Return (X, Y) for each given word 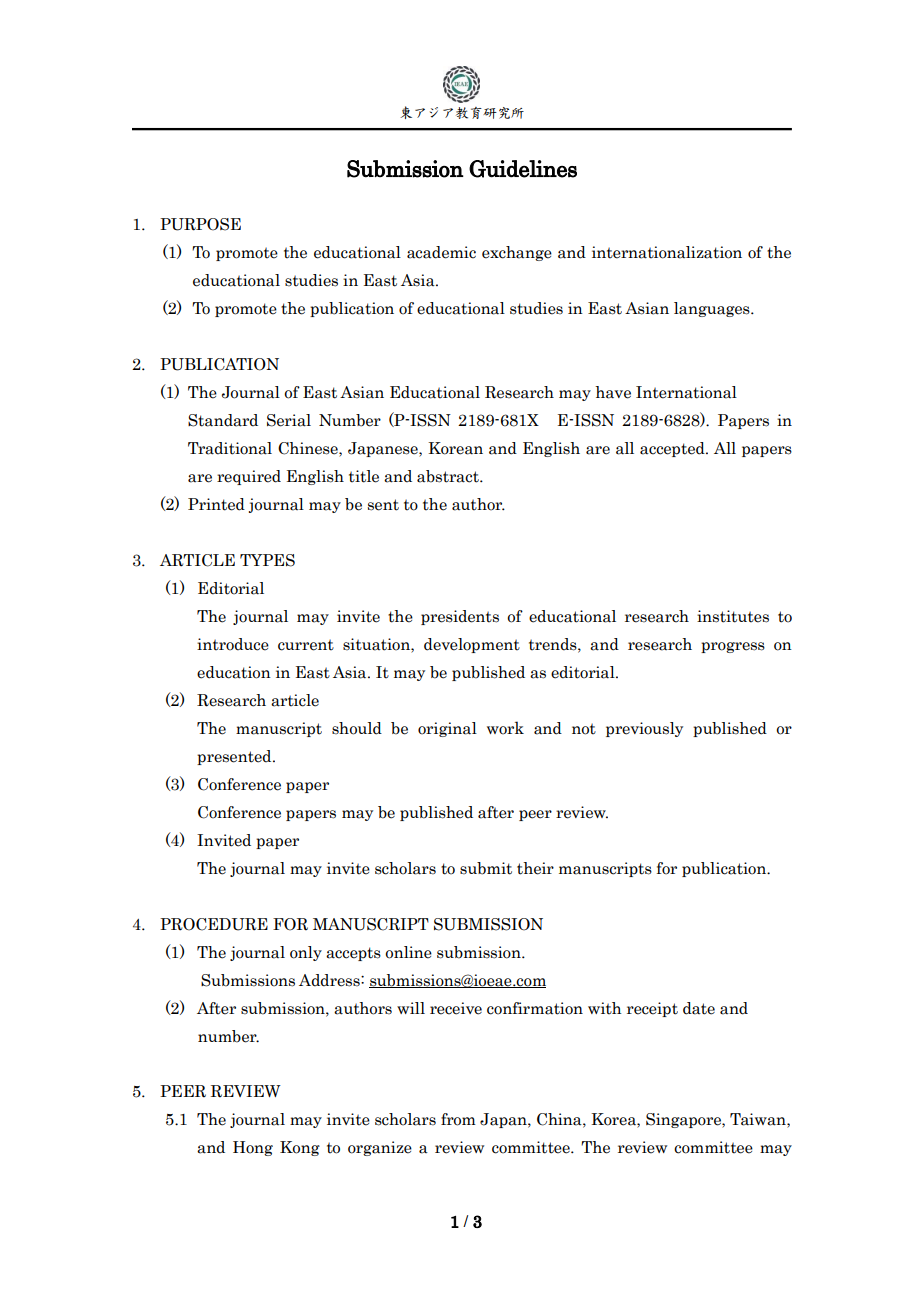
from (458, 1119)
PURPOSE (200, 224)
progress (733, 647)
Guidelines (523, 169)
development (472, 645)
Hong (253, 1148)
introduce (233, 644)
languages (713, 309)
